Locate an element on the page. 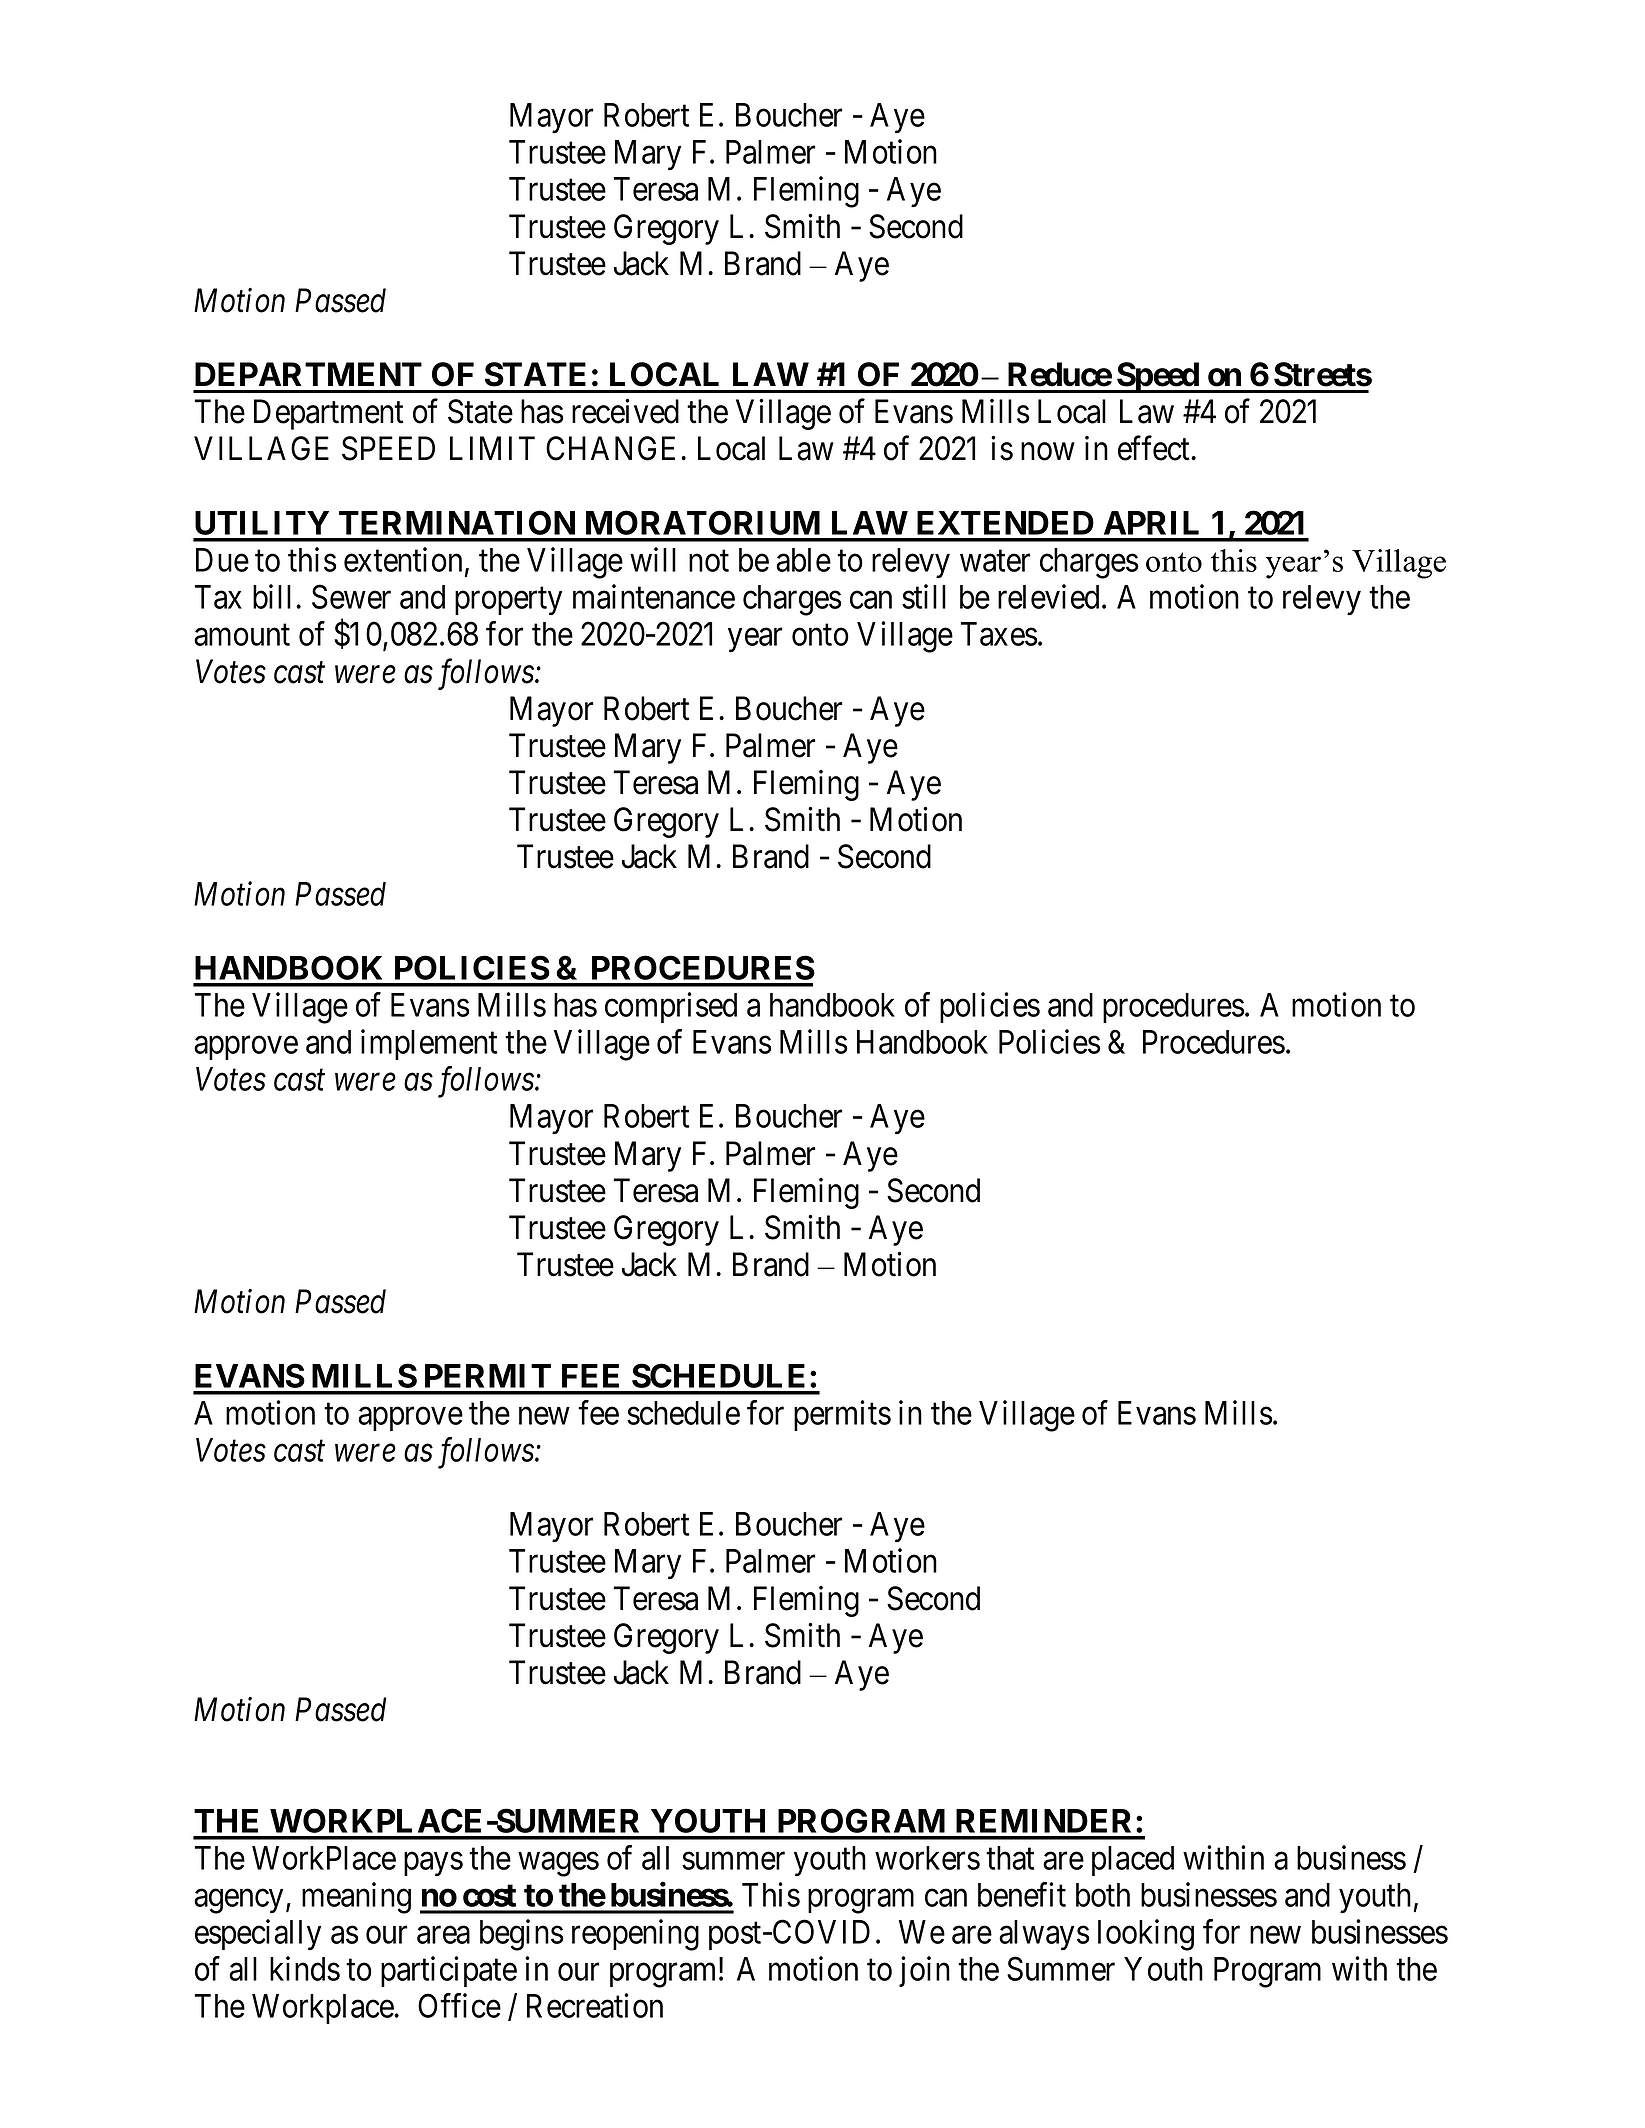  CHANGE is located at coordinates (614, 448).
